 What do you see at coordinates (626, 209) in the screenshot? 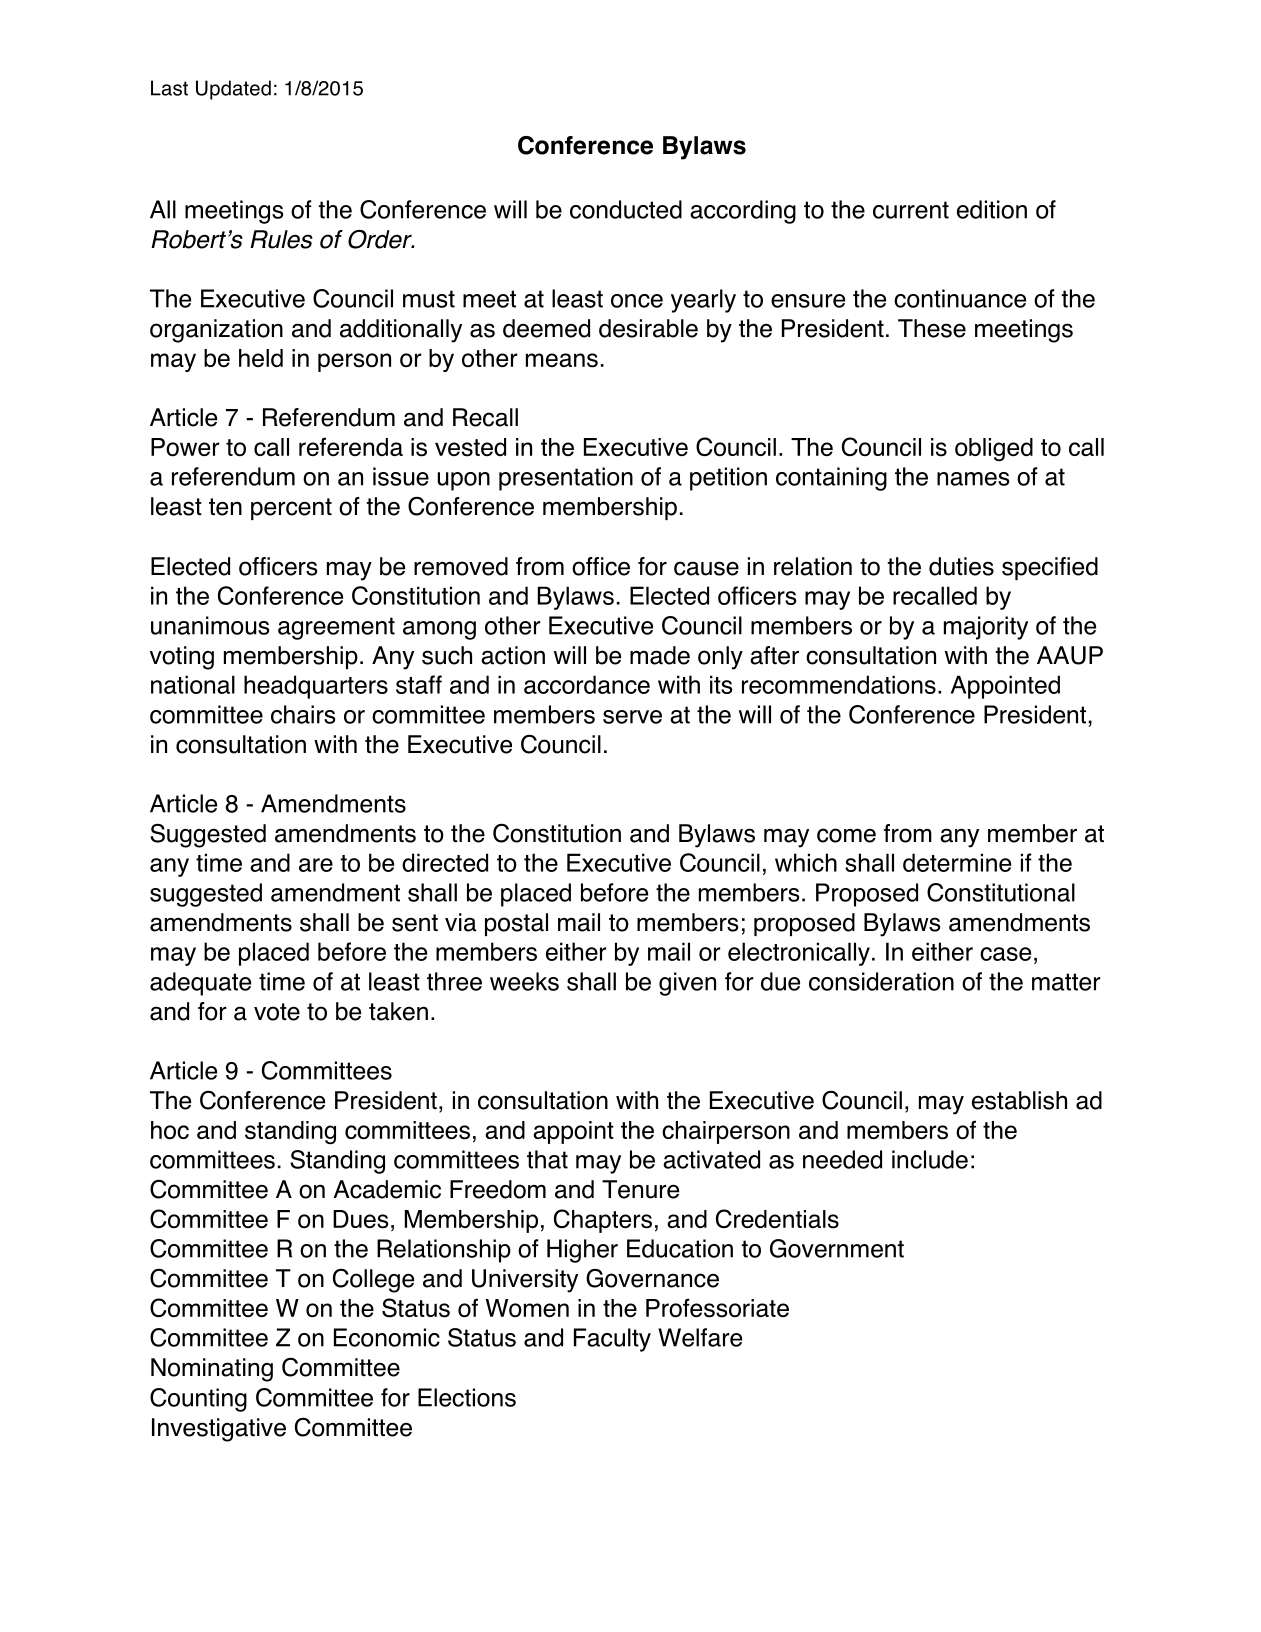
I see `conducted` at bounding box center [626, 209].
